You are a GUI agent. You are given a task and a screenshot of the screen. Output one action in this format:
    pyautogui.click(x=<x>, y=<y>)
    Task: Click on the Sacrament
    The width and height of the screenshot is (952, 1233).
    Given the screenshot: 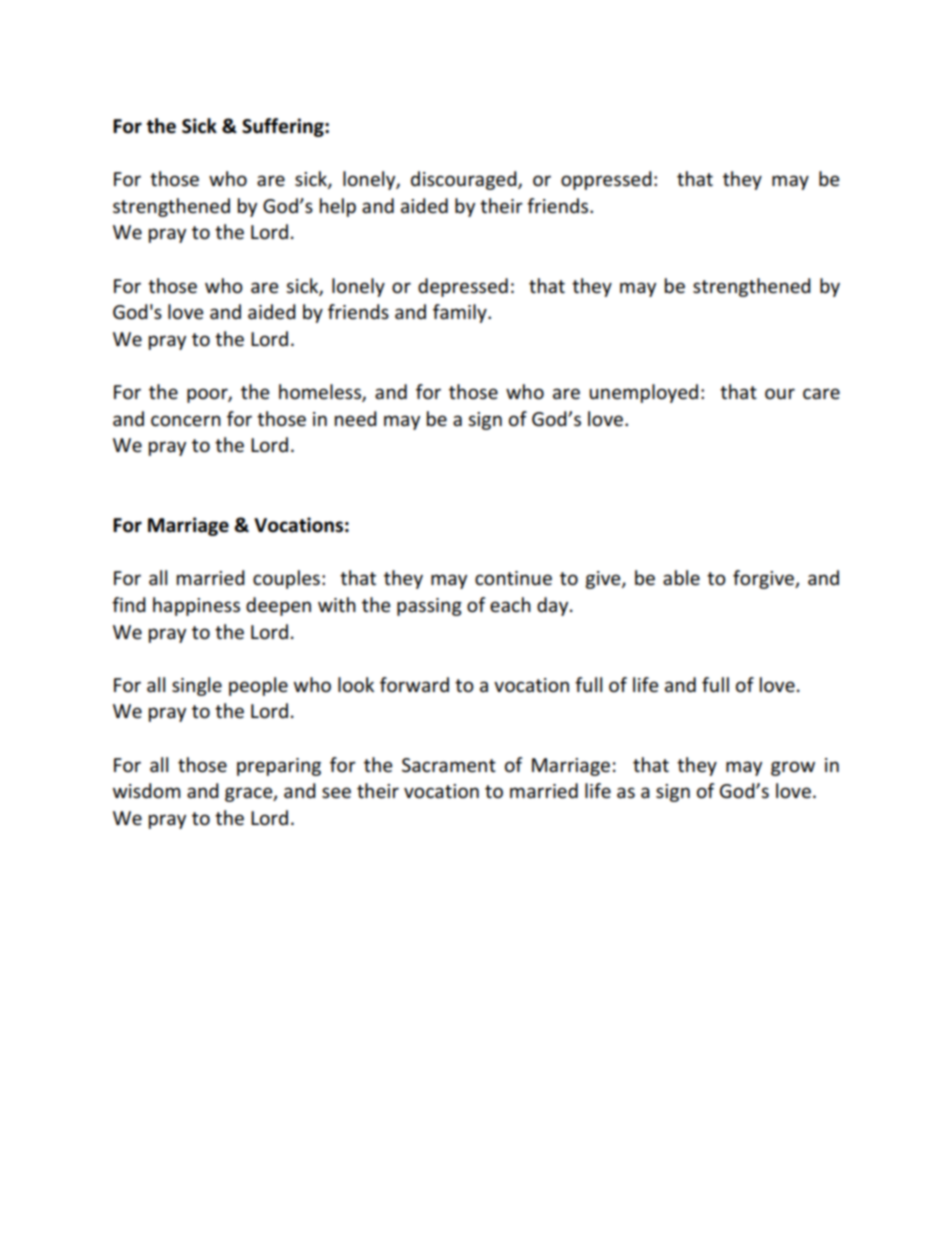 What is the action you would take?
    pyautogui.click(x=449, y=765)
